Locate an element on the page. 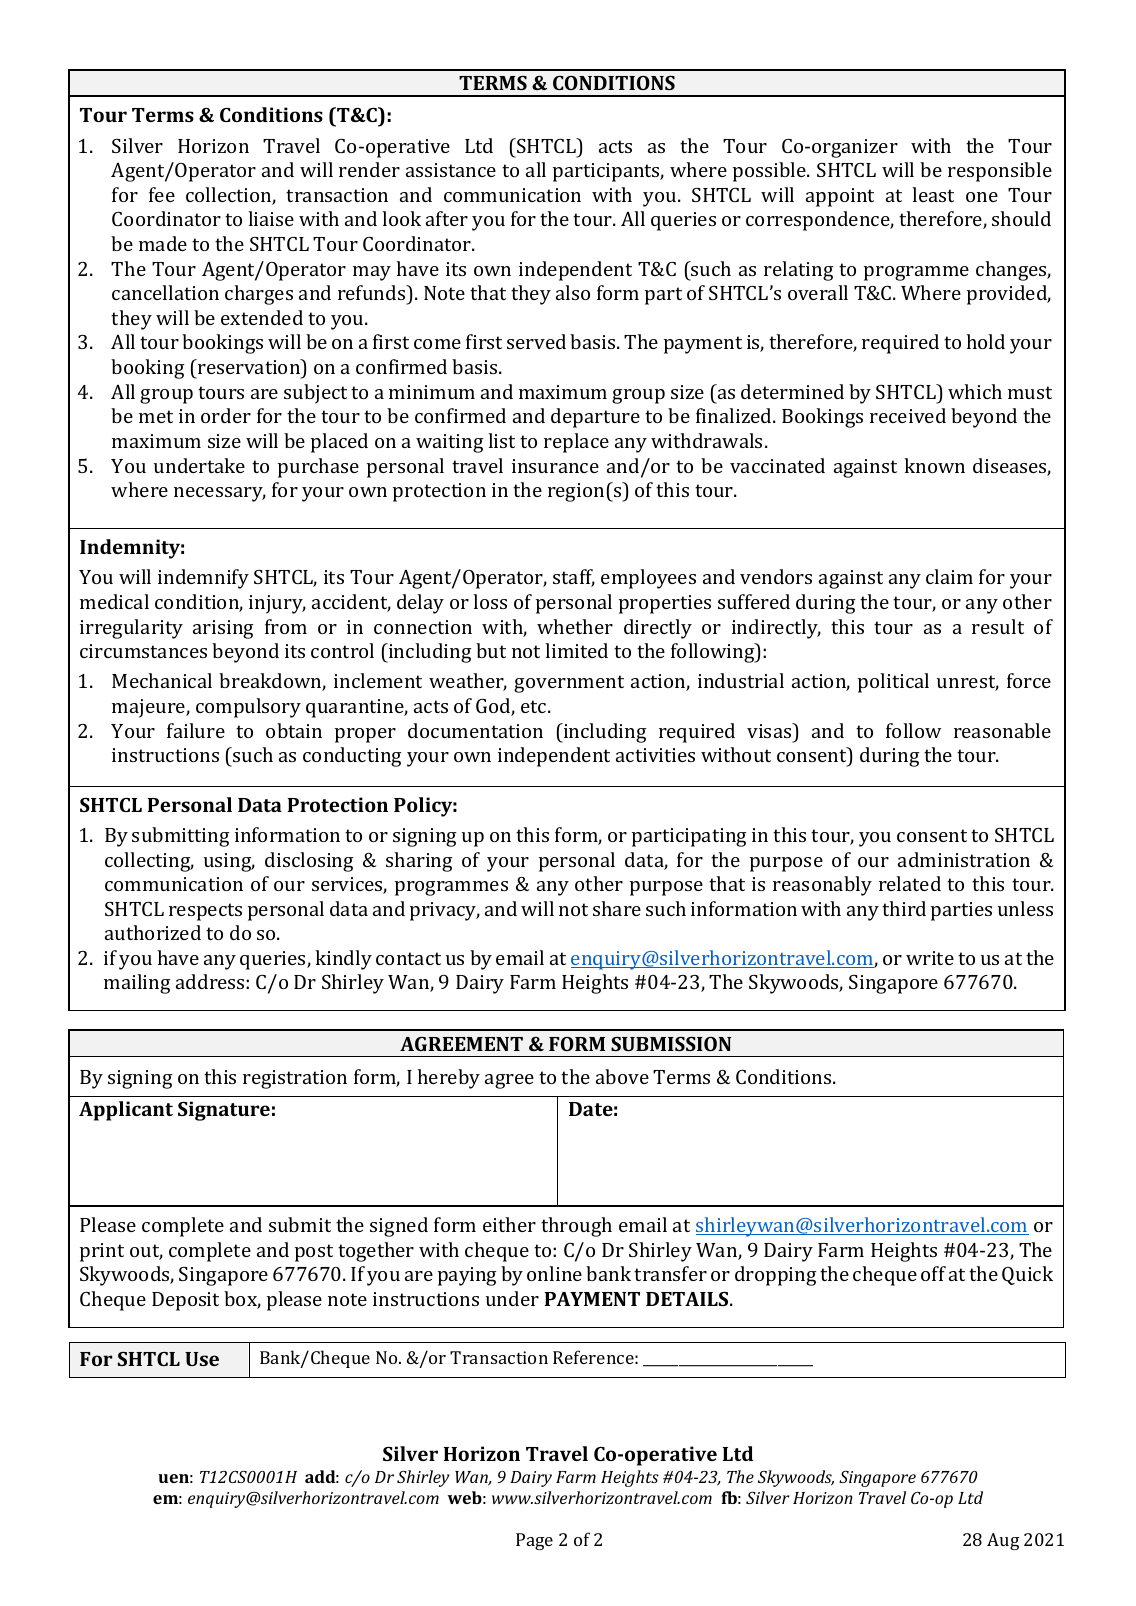  Use is located at coordinates (202, 1359).
